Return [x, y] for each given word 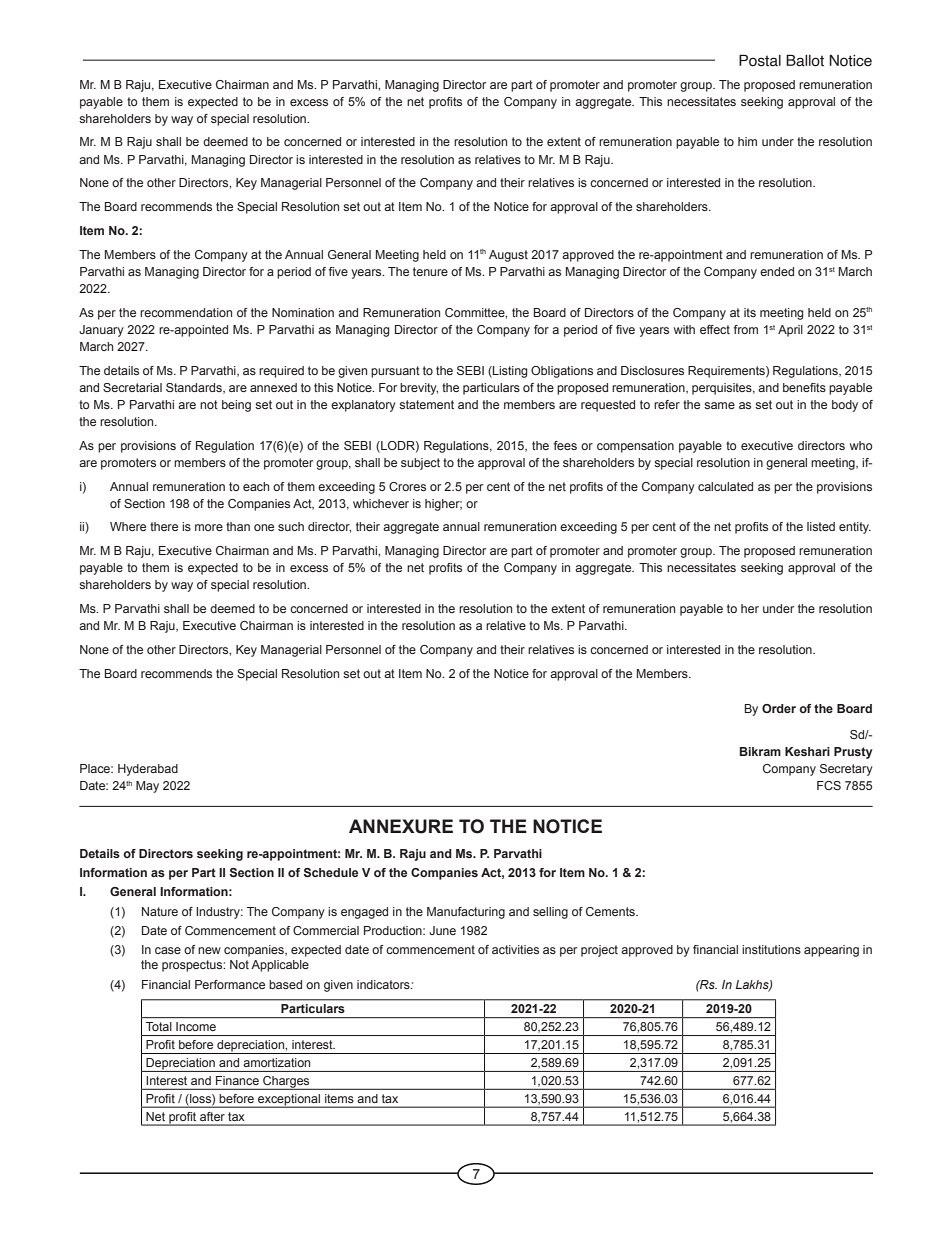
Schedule [330, 872]
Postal [760, 60]
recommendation [186, 312]
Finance [237, 1080]
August [508, 256]
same [719, 405]
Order [779, 708]
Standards [195, 388]
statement [426, 404]
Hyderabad [148, 770]
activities [515, 949]
